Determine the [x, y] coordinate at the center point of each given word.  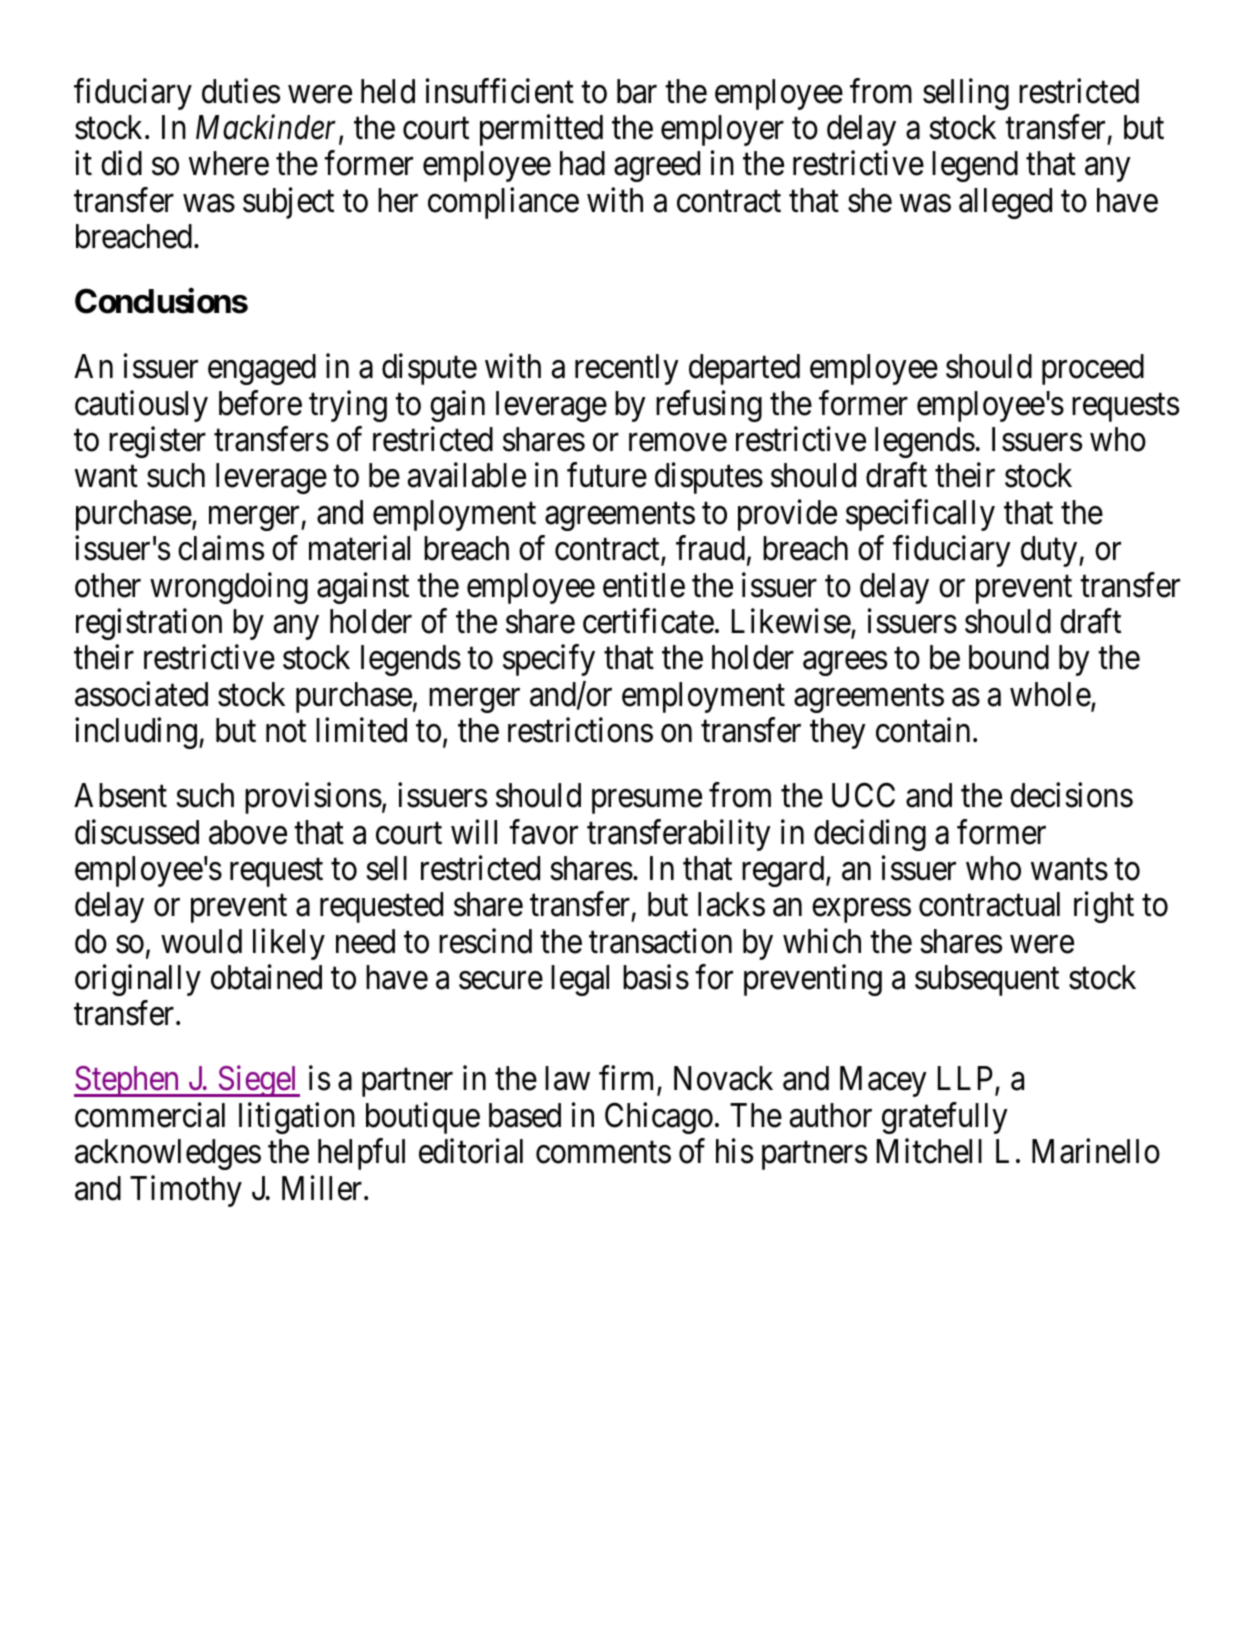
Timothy [186, 1191]
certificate [648, 621]
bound [1009, 657]
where [229, 163]
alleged [1005, 203]
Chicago [659, 1118]
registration [149, 624]
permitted [541, 130]
